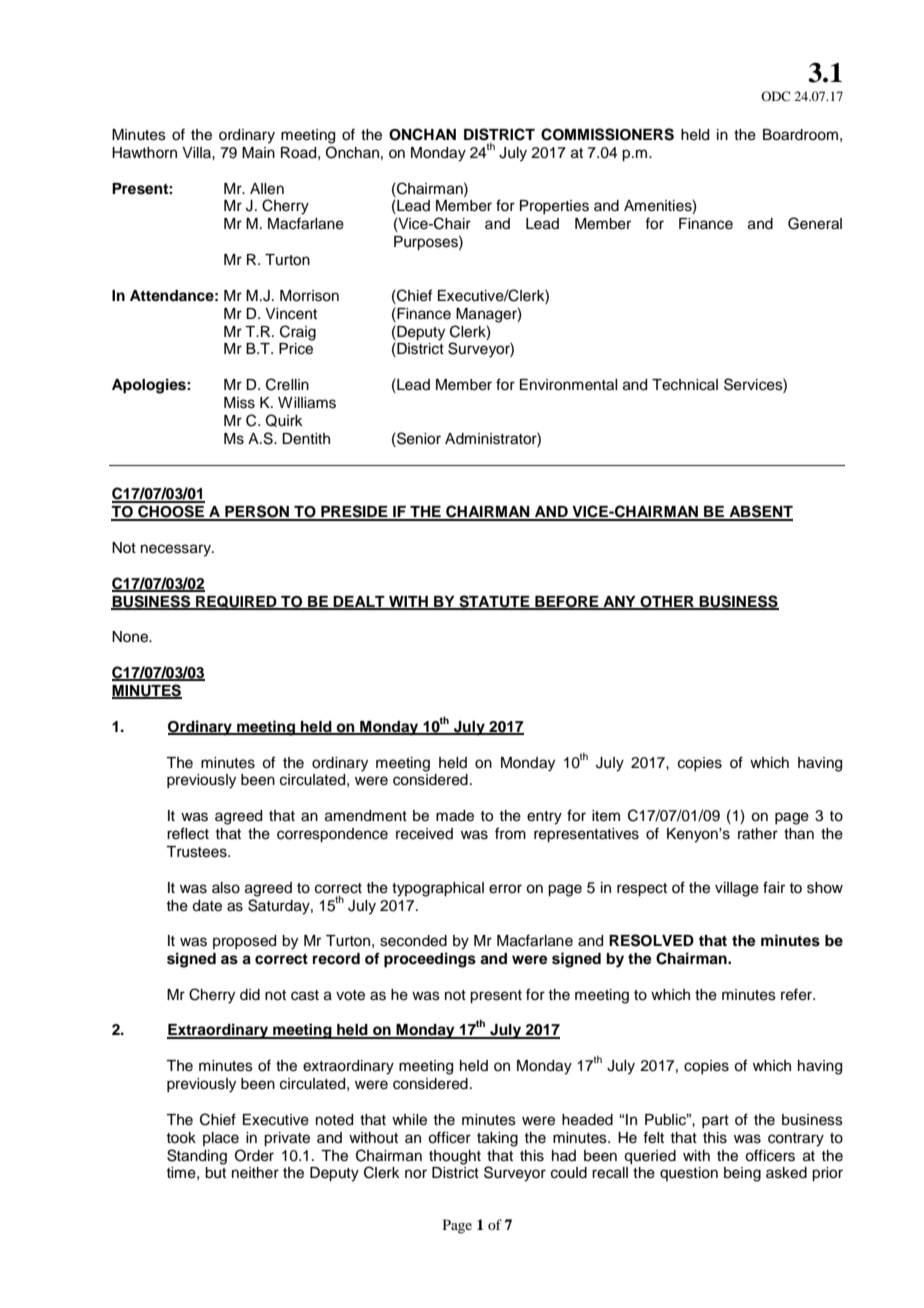 This screenshot has height=1308, width=924. I want to click on ABSENT, so click(760, 512).
